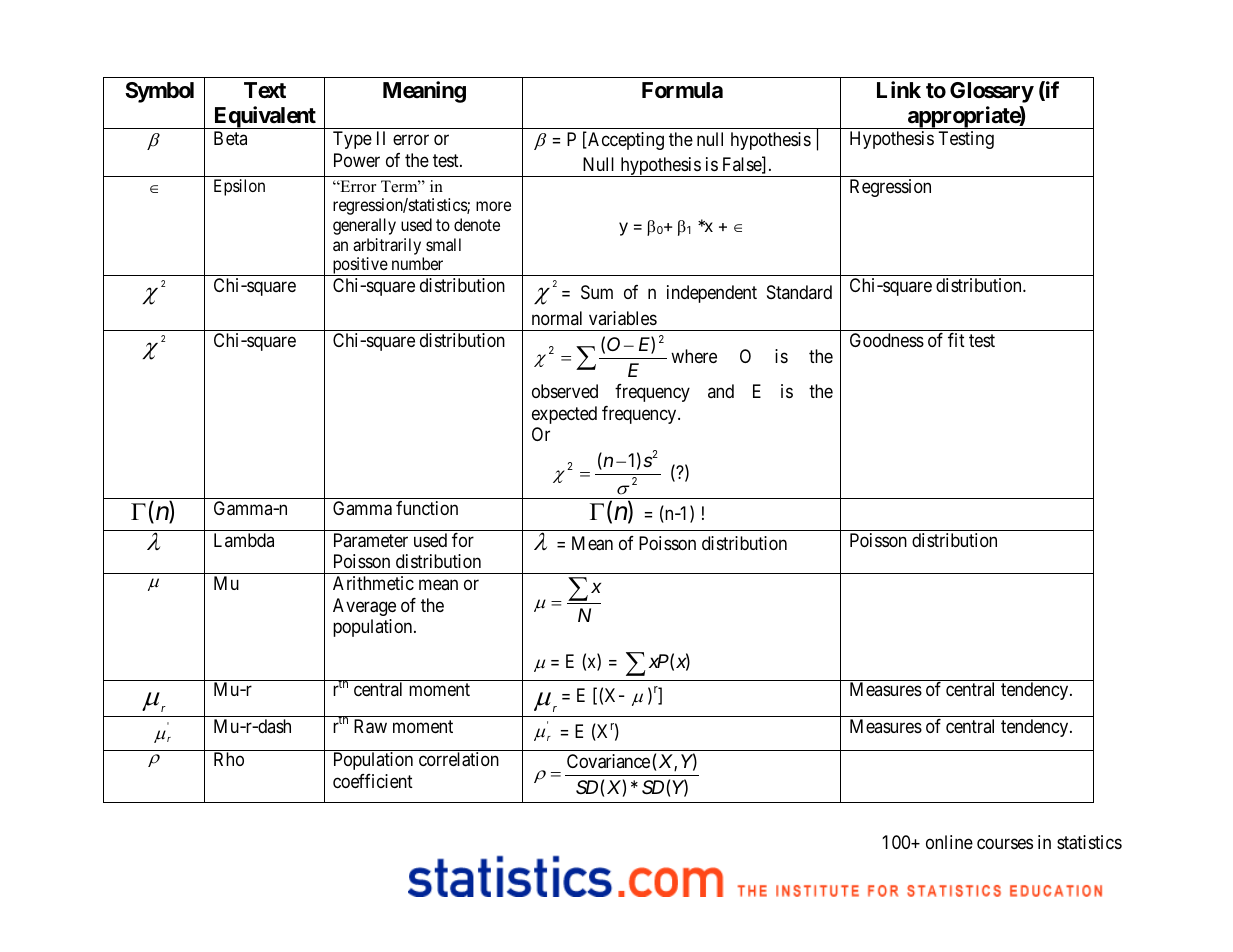 The height and width of the screenshot is (952, 1233). Describe the element at coordinates (244, 540) in the screenshot. I see `Lambda` at that location.
